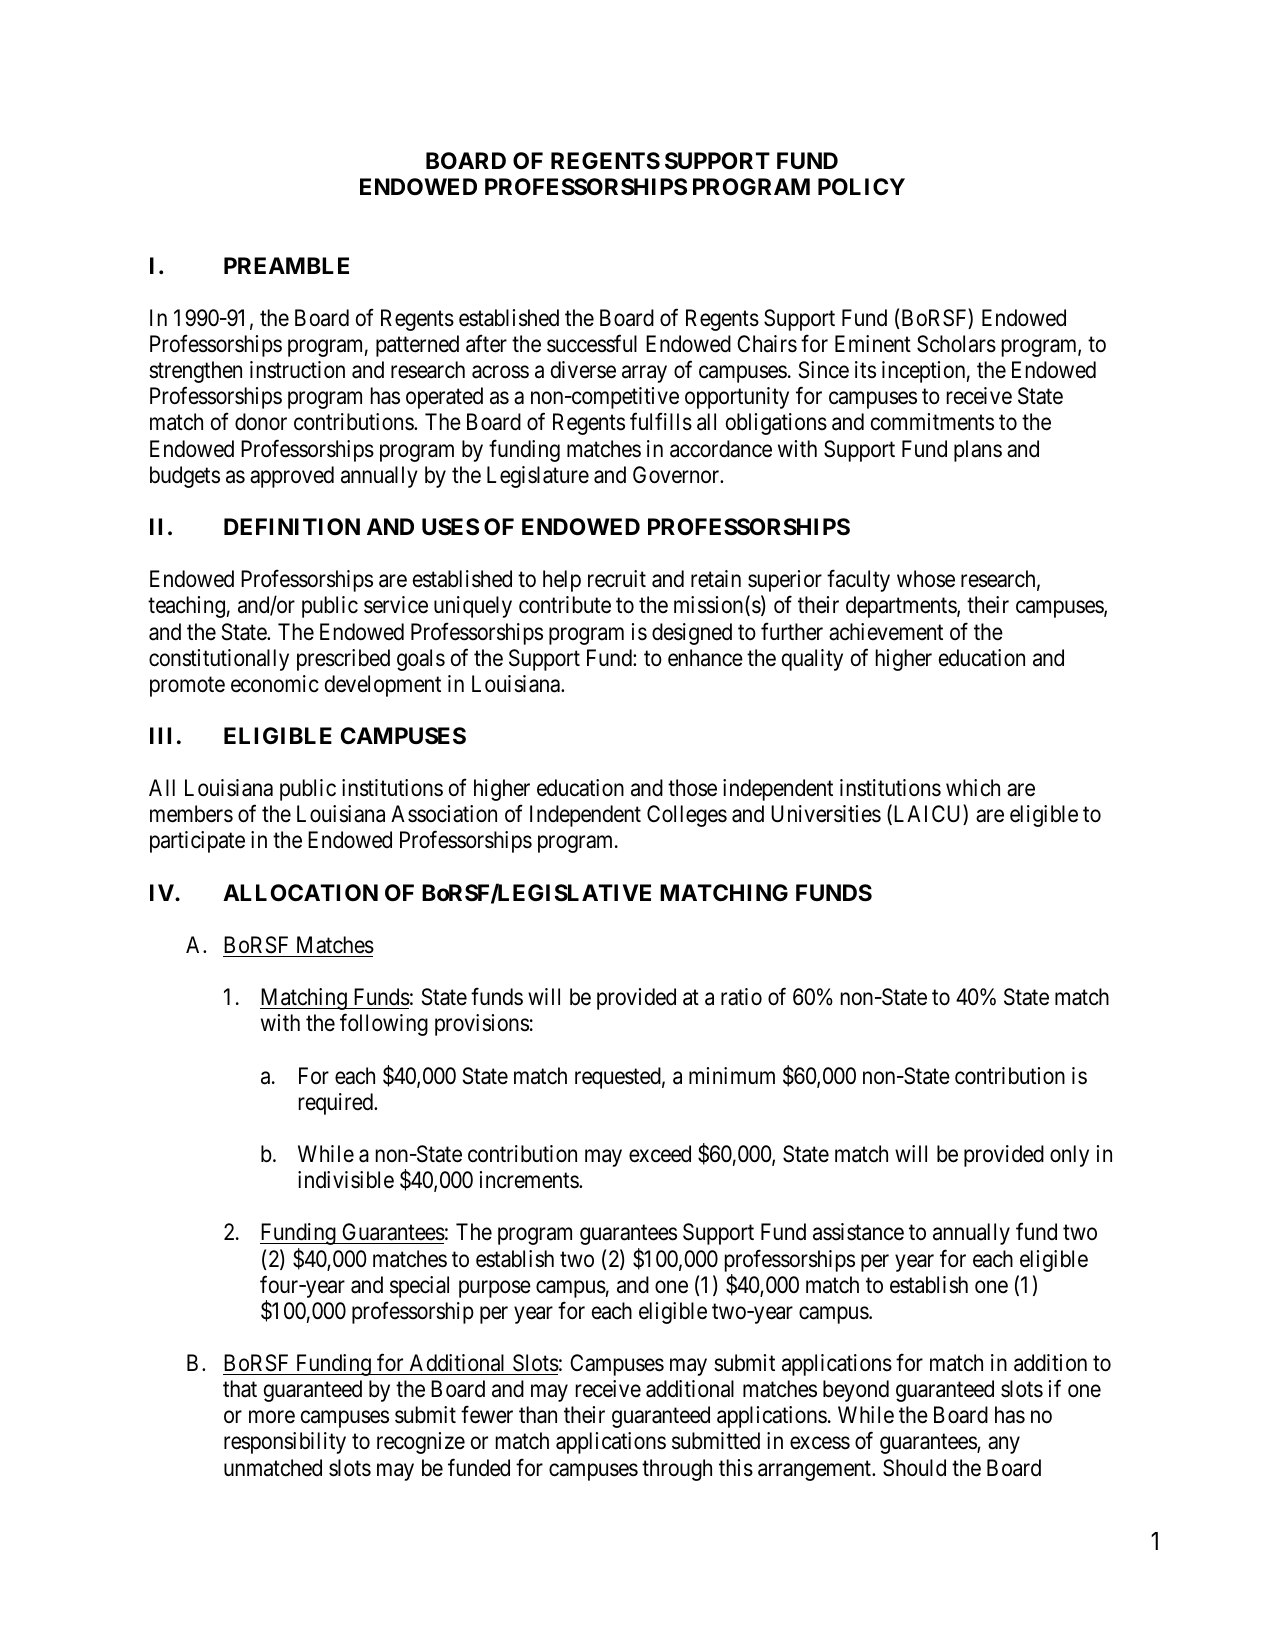 This image has height=1636, width=1264. I want to click on contribute, so click(565, 605).
